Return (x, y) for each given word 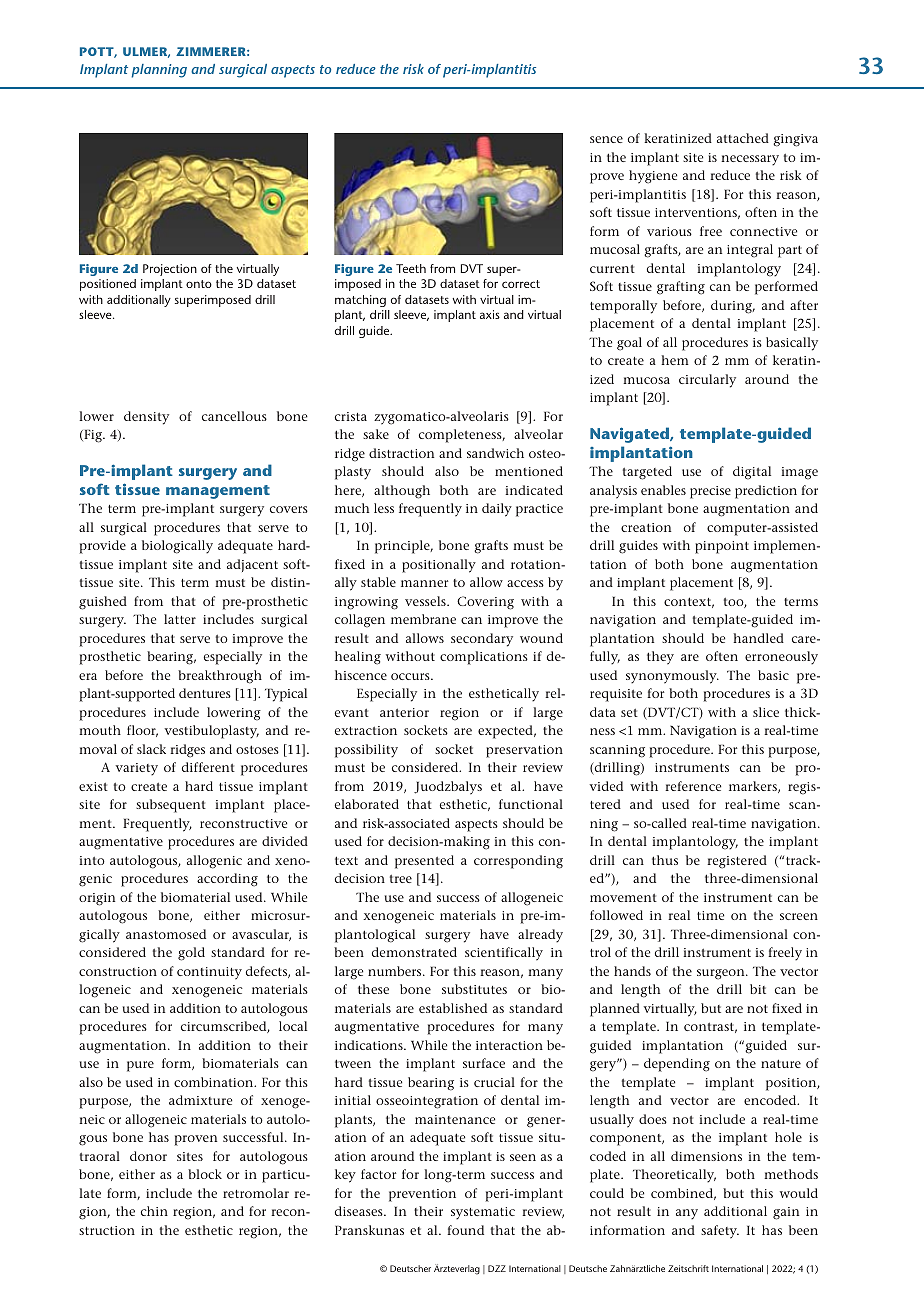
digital (752, 473)
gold (191, 954)
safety (720, 1232)
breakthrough (220, 677)
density (146, 418)
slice (766, 712)
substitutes (474, 989)
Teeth (411, 268)
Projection (170, 270)
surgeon (722, 974)
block (205, 1174)
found (465, 1230)
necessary (750, 160)
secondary (482, 640)
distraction (401, 453)
